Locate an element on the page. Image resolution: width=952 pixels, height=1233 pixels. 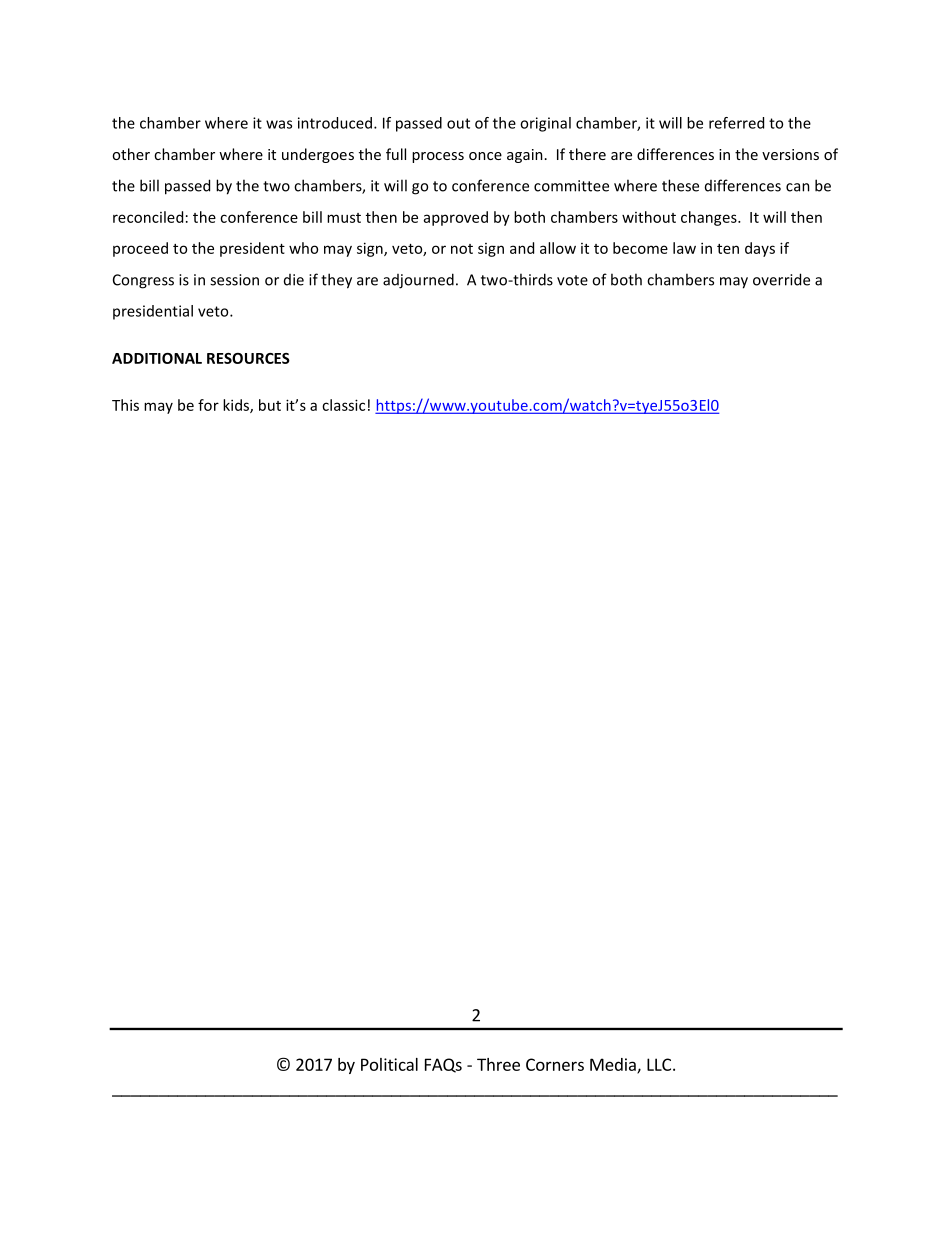
but is located at coordinates (270, 405).
